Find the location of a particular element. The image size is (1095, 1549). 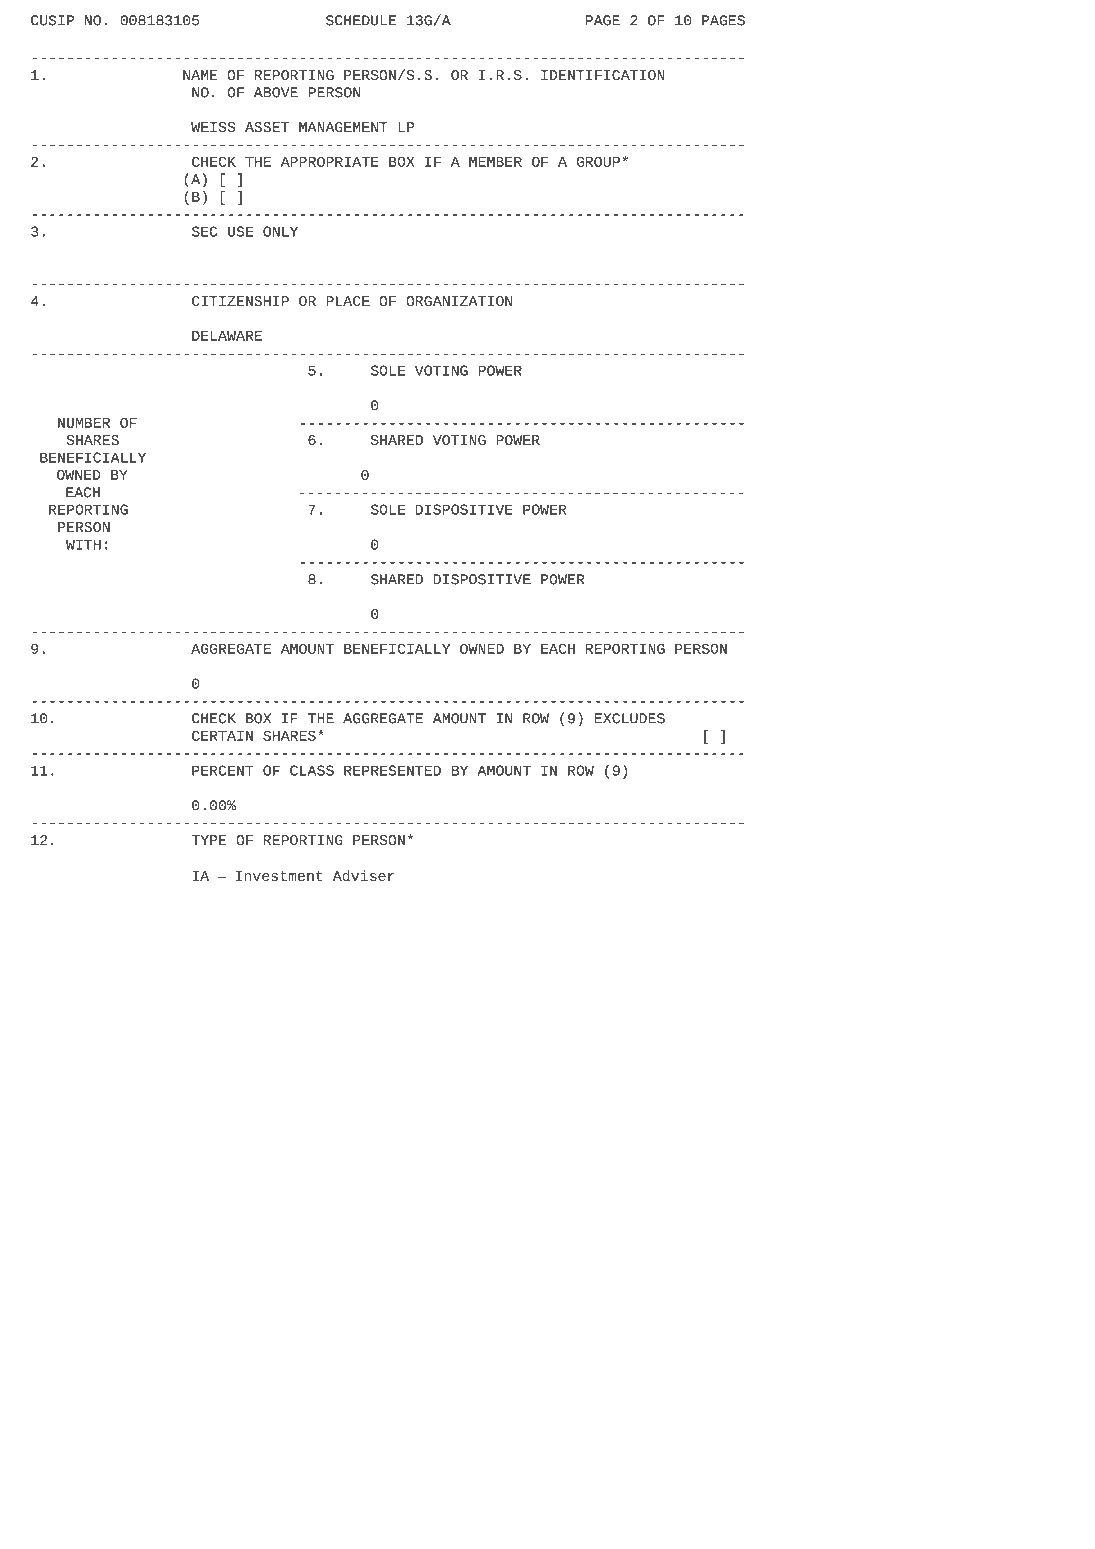

NAME is located at coordinates (200, 75).
